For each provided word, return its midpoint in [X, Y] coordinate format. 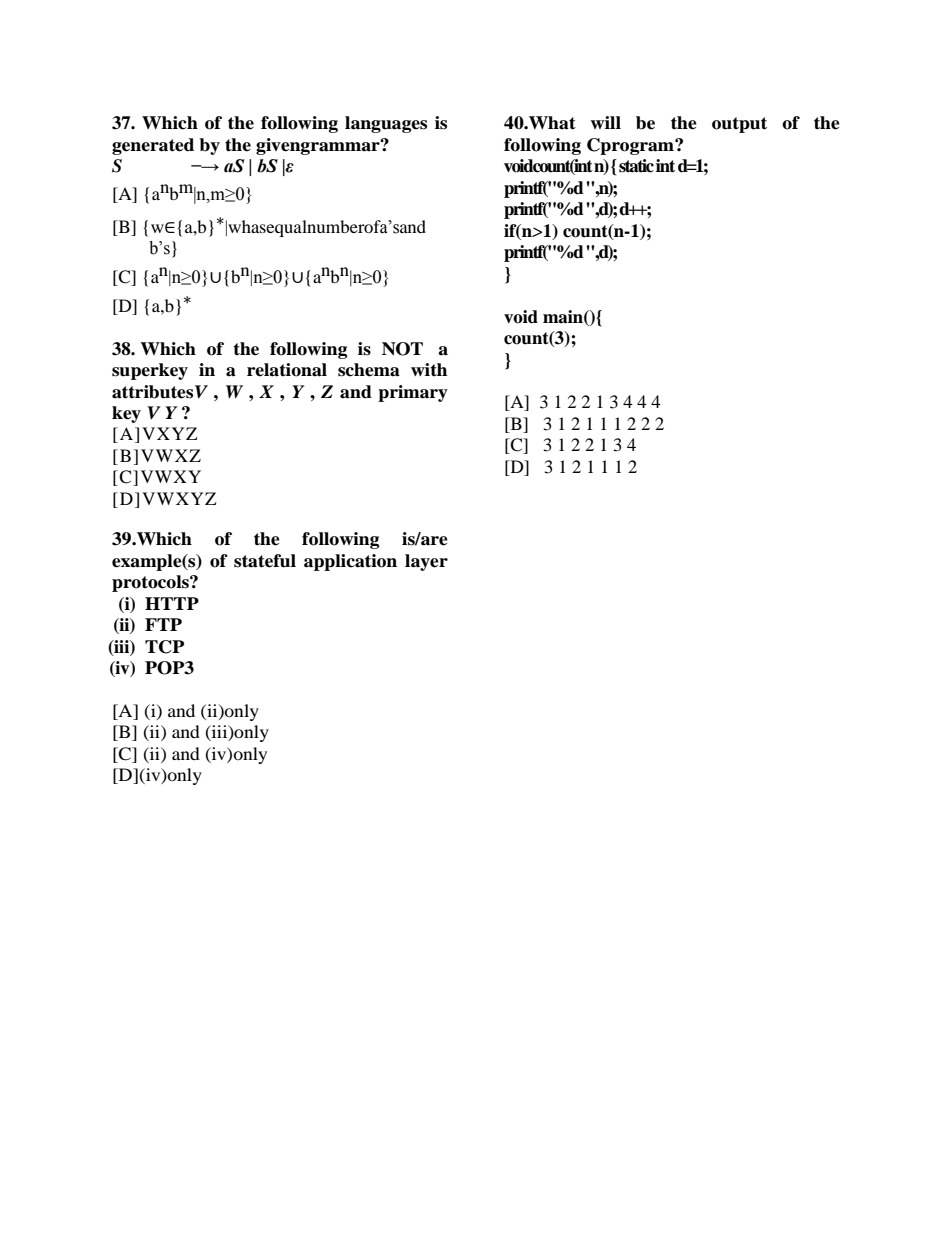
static [636, 166]
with [429, 369]
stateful [265, 561]
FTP [163, 624]
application [350, 562]
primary [413, 393]
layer [426, 562]
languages [386, 124]
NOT [402, 349]
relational [287, 370]
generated [153, 146]
